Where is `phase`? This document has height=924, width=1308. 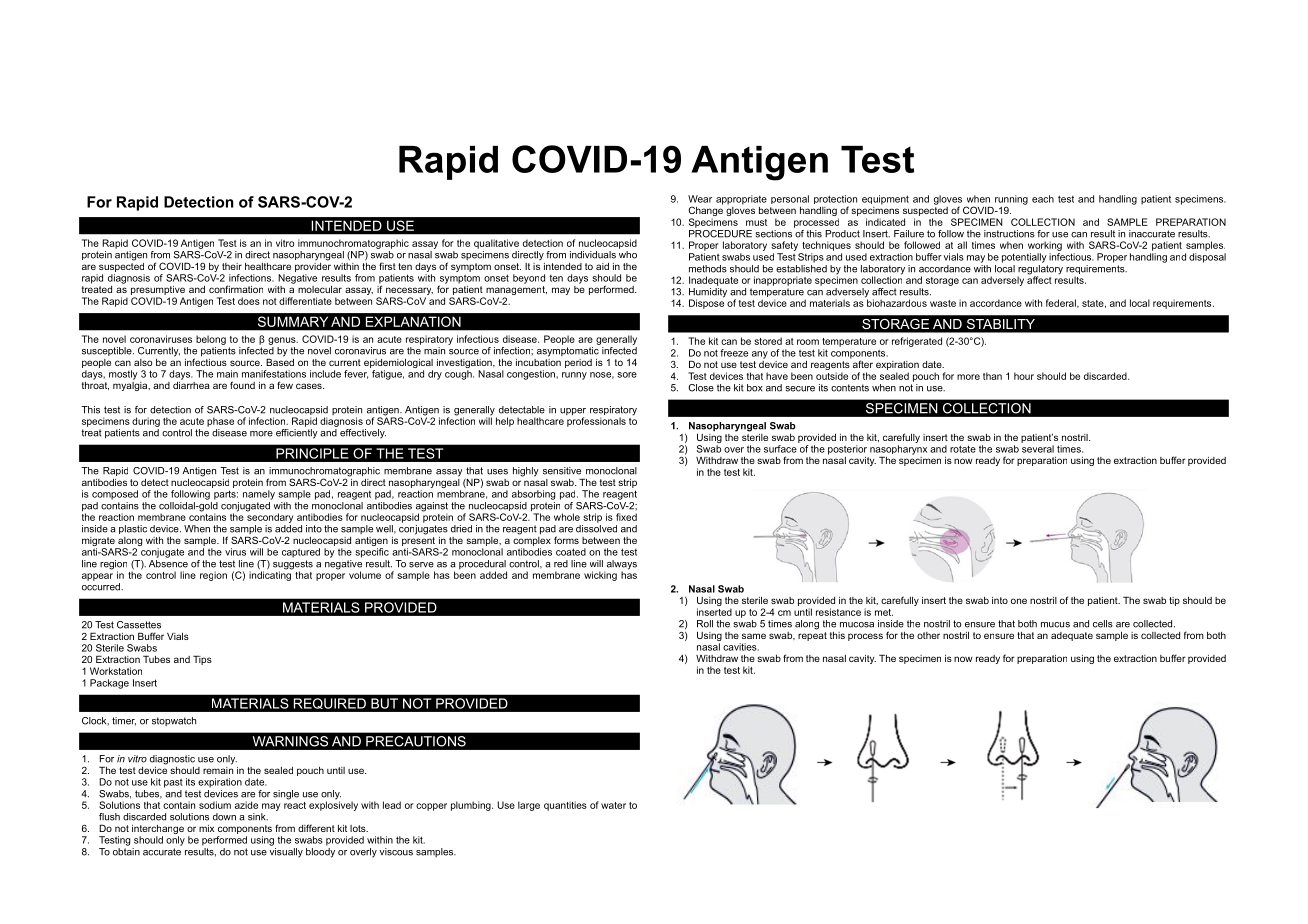 phase is located at coordinates (220, 422).
